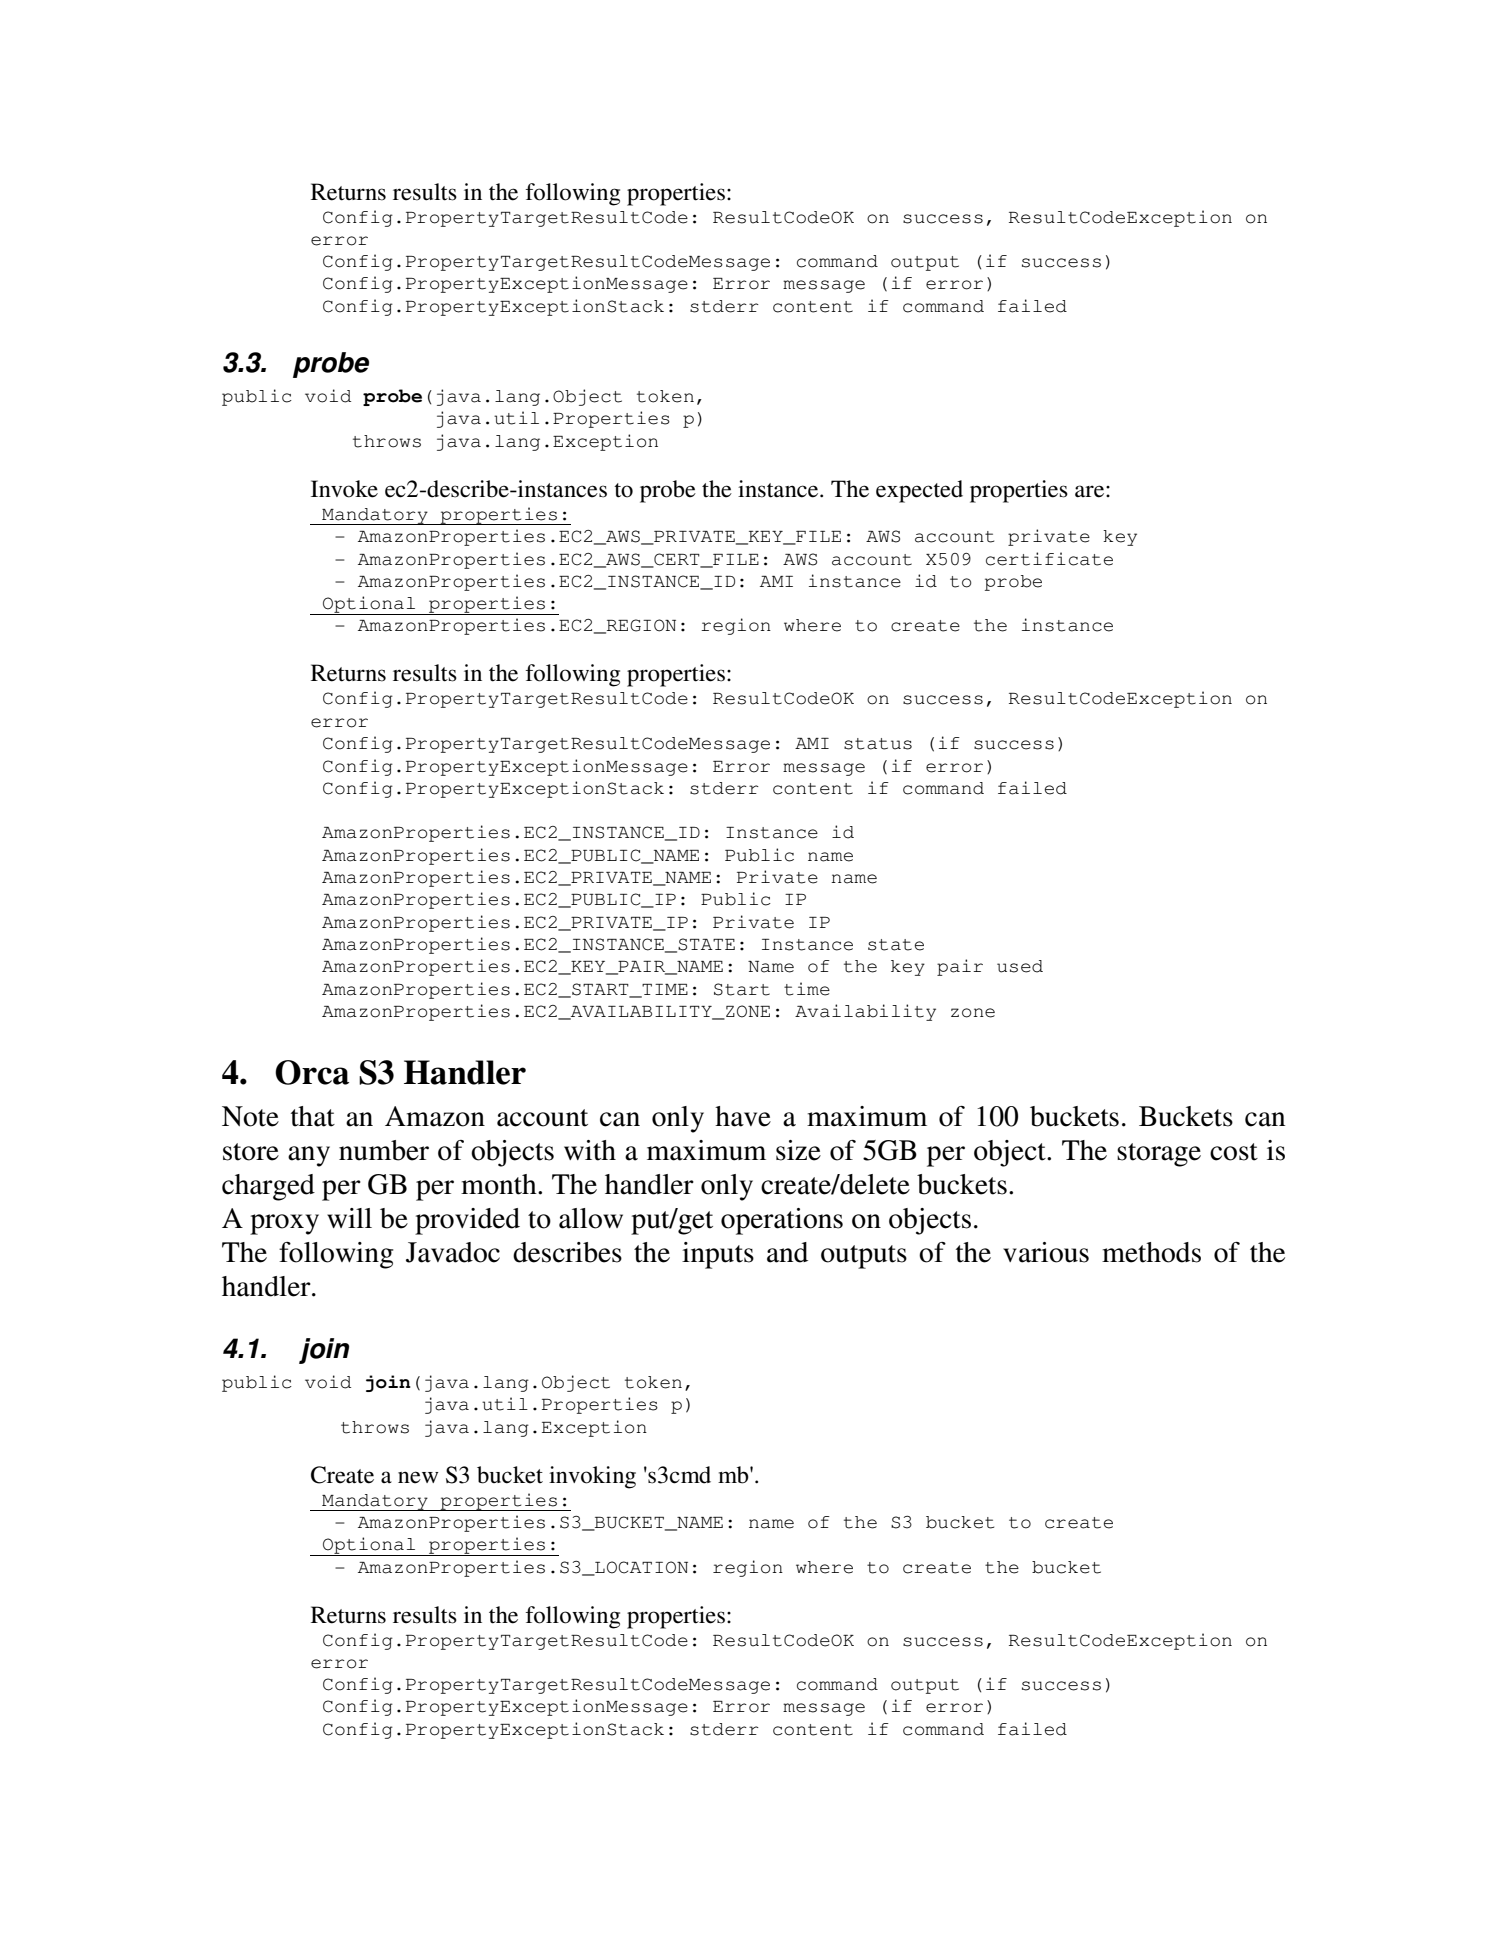  What do you see at coordinates (1020, 966) in the page?
I see `used` at bounding box center [1020, 966].
